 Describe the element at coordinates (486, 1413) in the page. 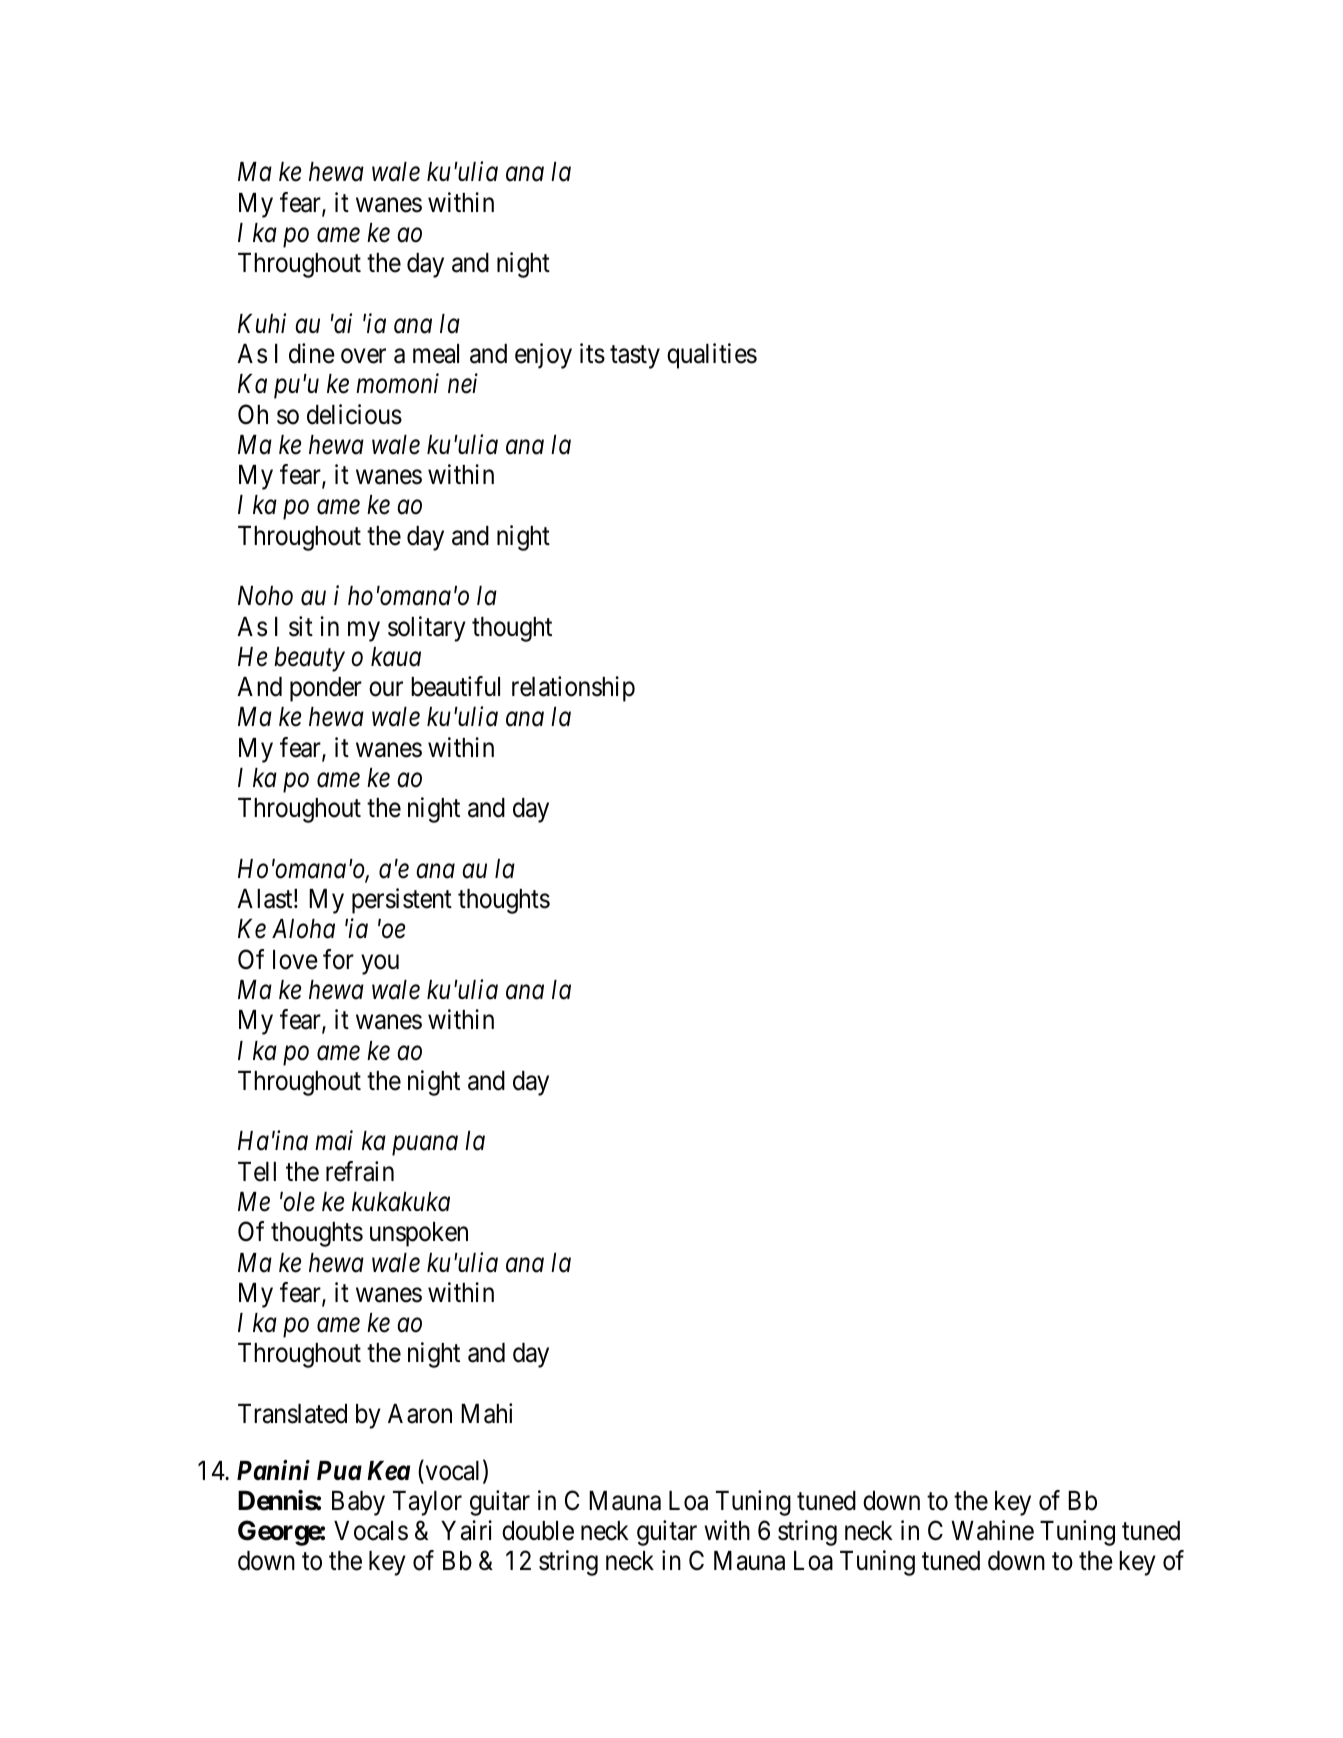

I see `Mahi` at that location.
